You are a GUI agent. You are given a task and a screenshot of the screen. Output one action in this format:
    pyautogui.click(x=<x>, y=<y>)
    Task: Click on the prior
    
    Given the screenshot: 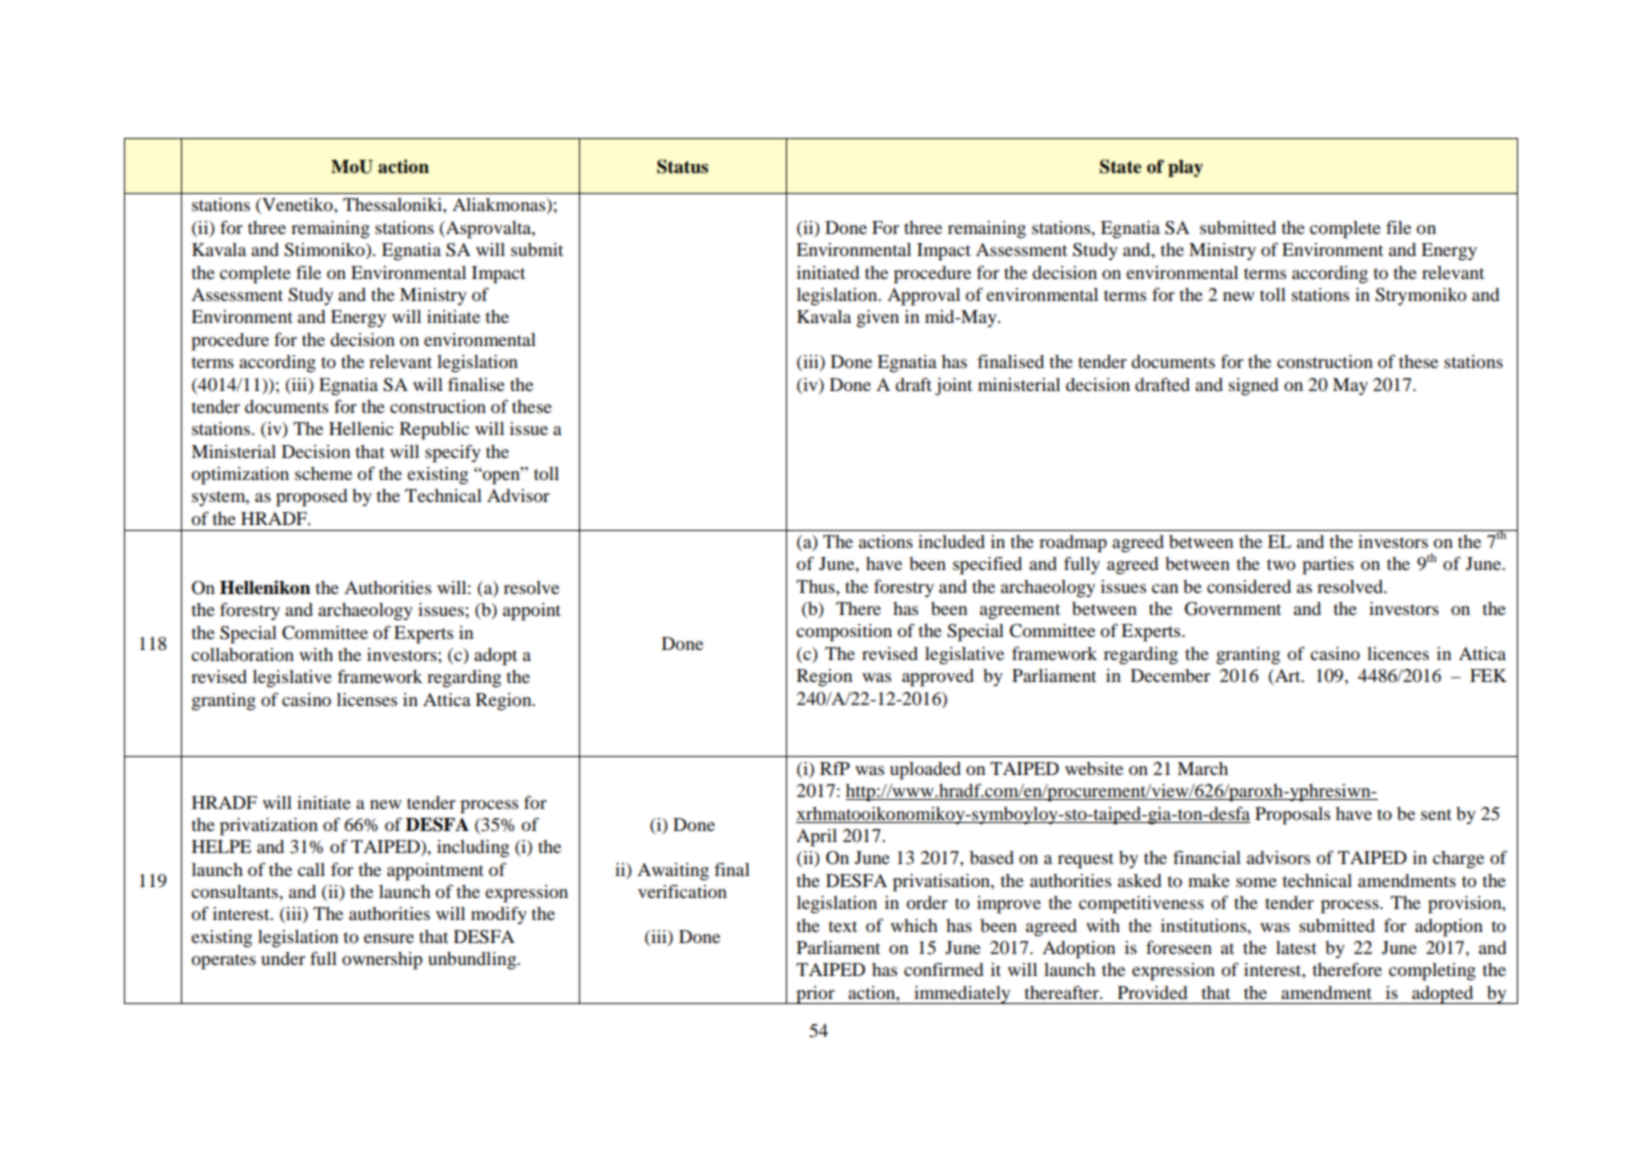 What is the action you would take?
    pyautogui.click(x=815, y=995)
